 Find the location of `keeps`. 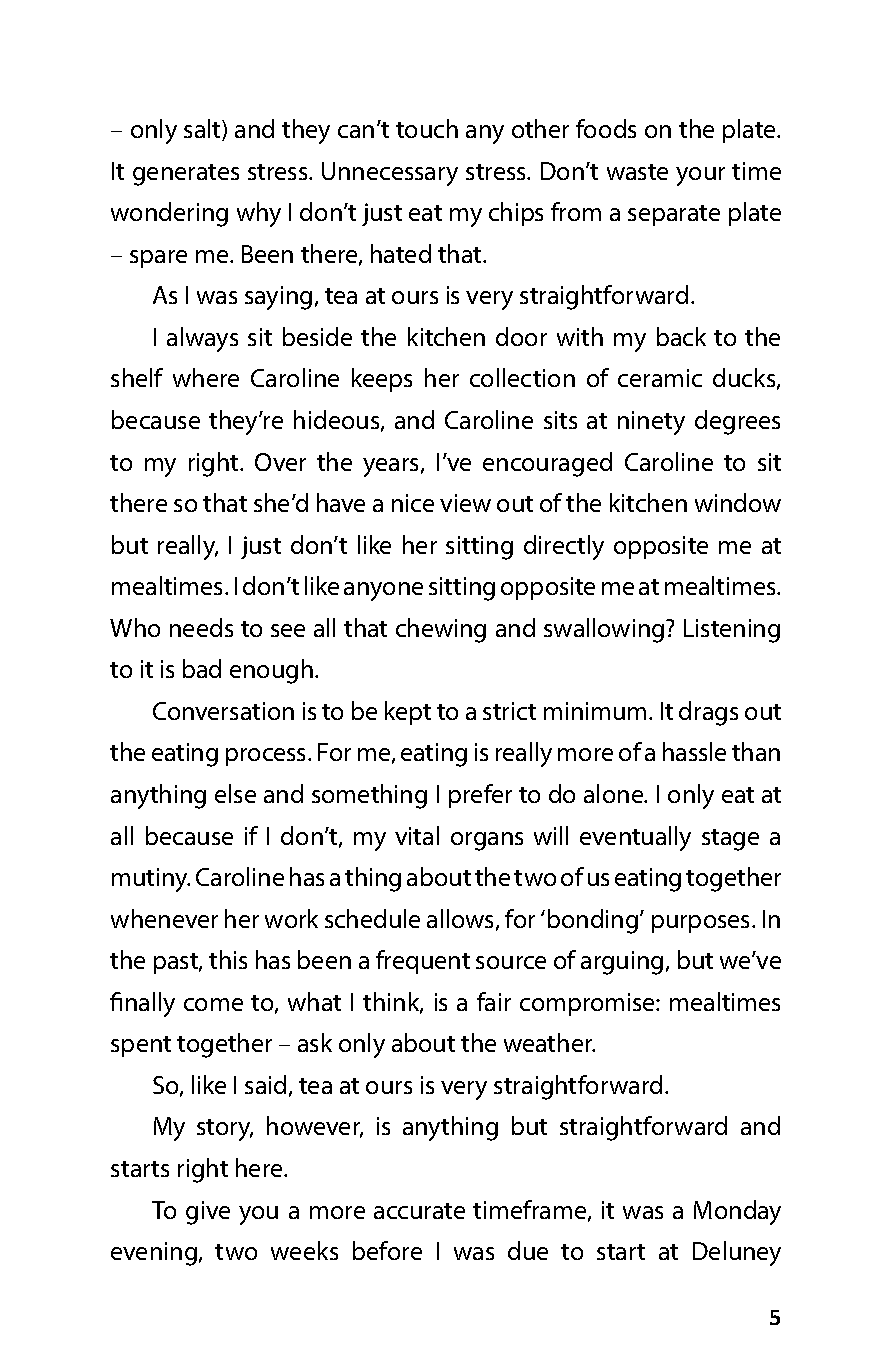

keeps is located at coordinates (382, 380).
